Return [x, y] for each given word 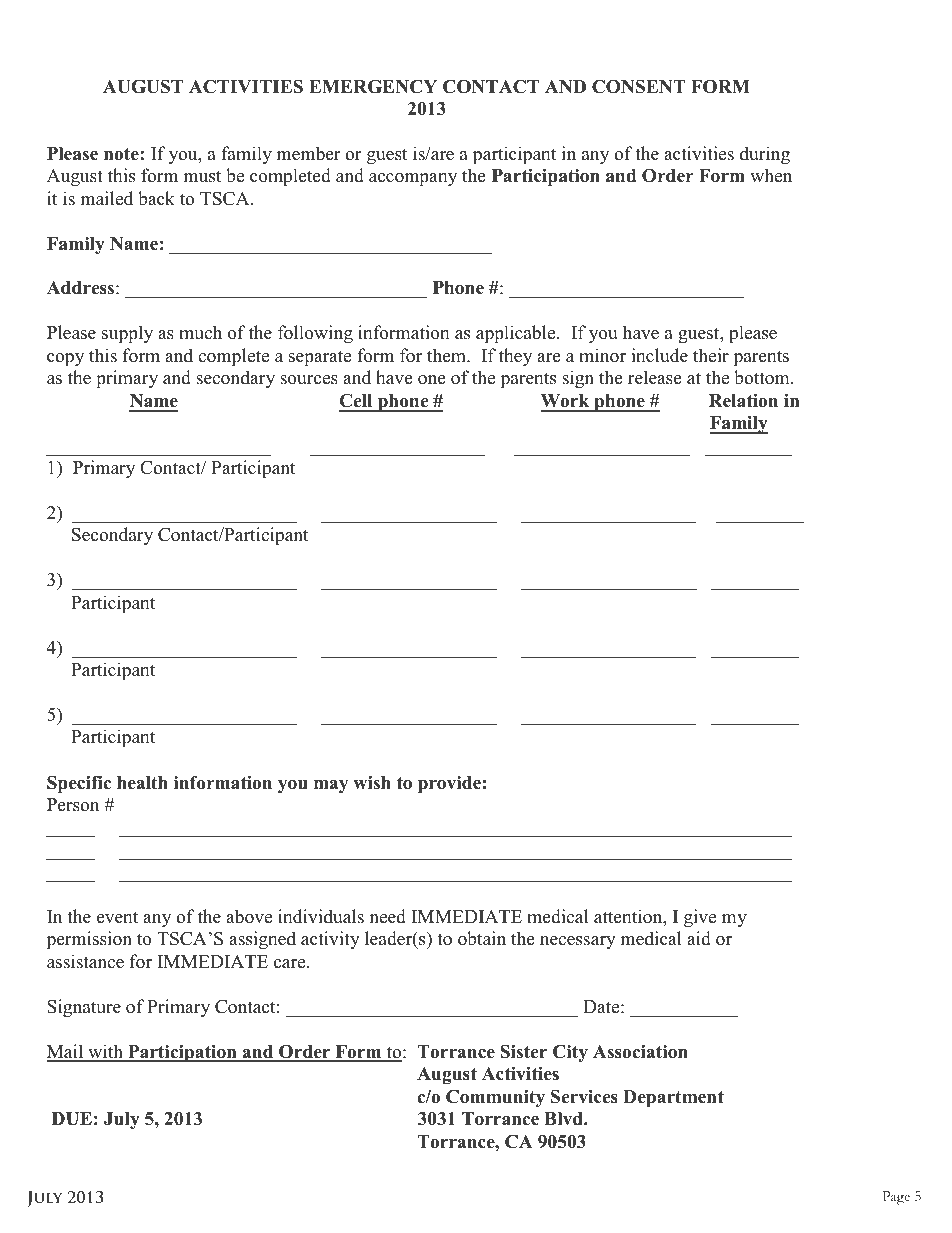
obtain [482, 938]
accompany [413, 179]
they [515, 357]
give [700, 918]
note [122, 154]
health [142, 783]
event [117, 917]
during [765, 155]
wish [372, 783]
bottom [763, 377]
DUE [72, 1119]
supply [127, 334]
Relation [743, 401]
